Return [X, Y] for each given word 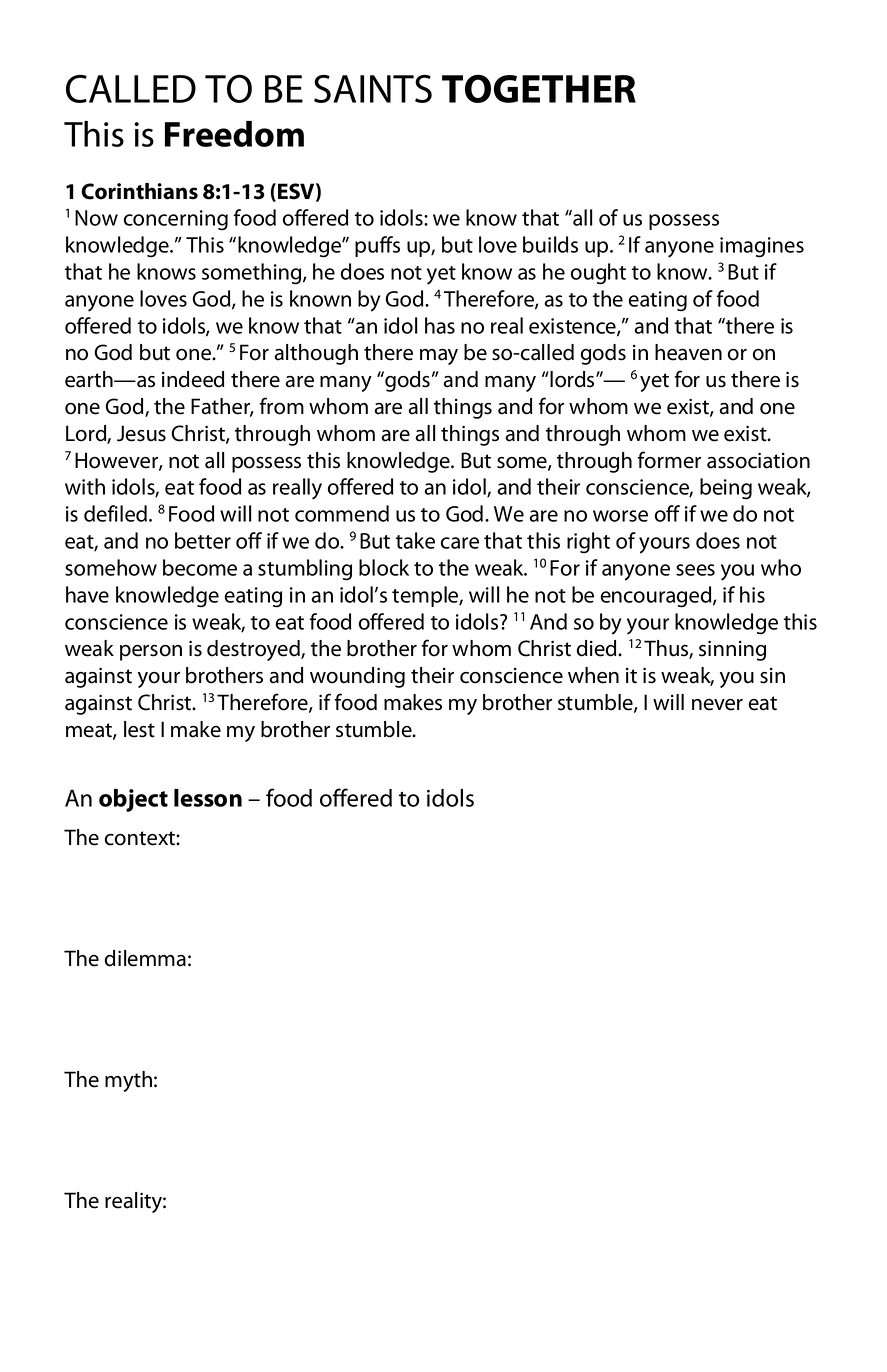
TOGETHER [539, 88]
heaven [688, 352]
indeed [193, 379]
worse [620, 516]
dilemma [145, 958]
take [415, 540]
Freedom [234, 134]
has [440, 325]
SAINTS [373, 89]
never [717, 705]
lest [139, 729]
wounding [357, 677]
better [203, 540]
